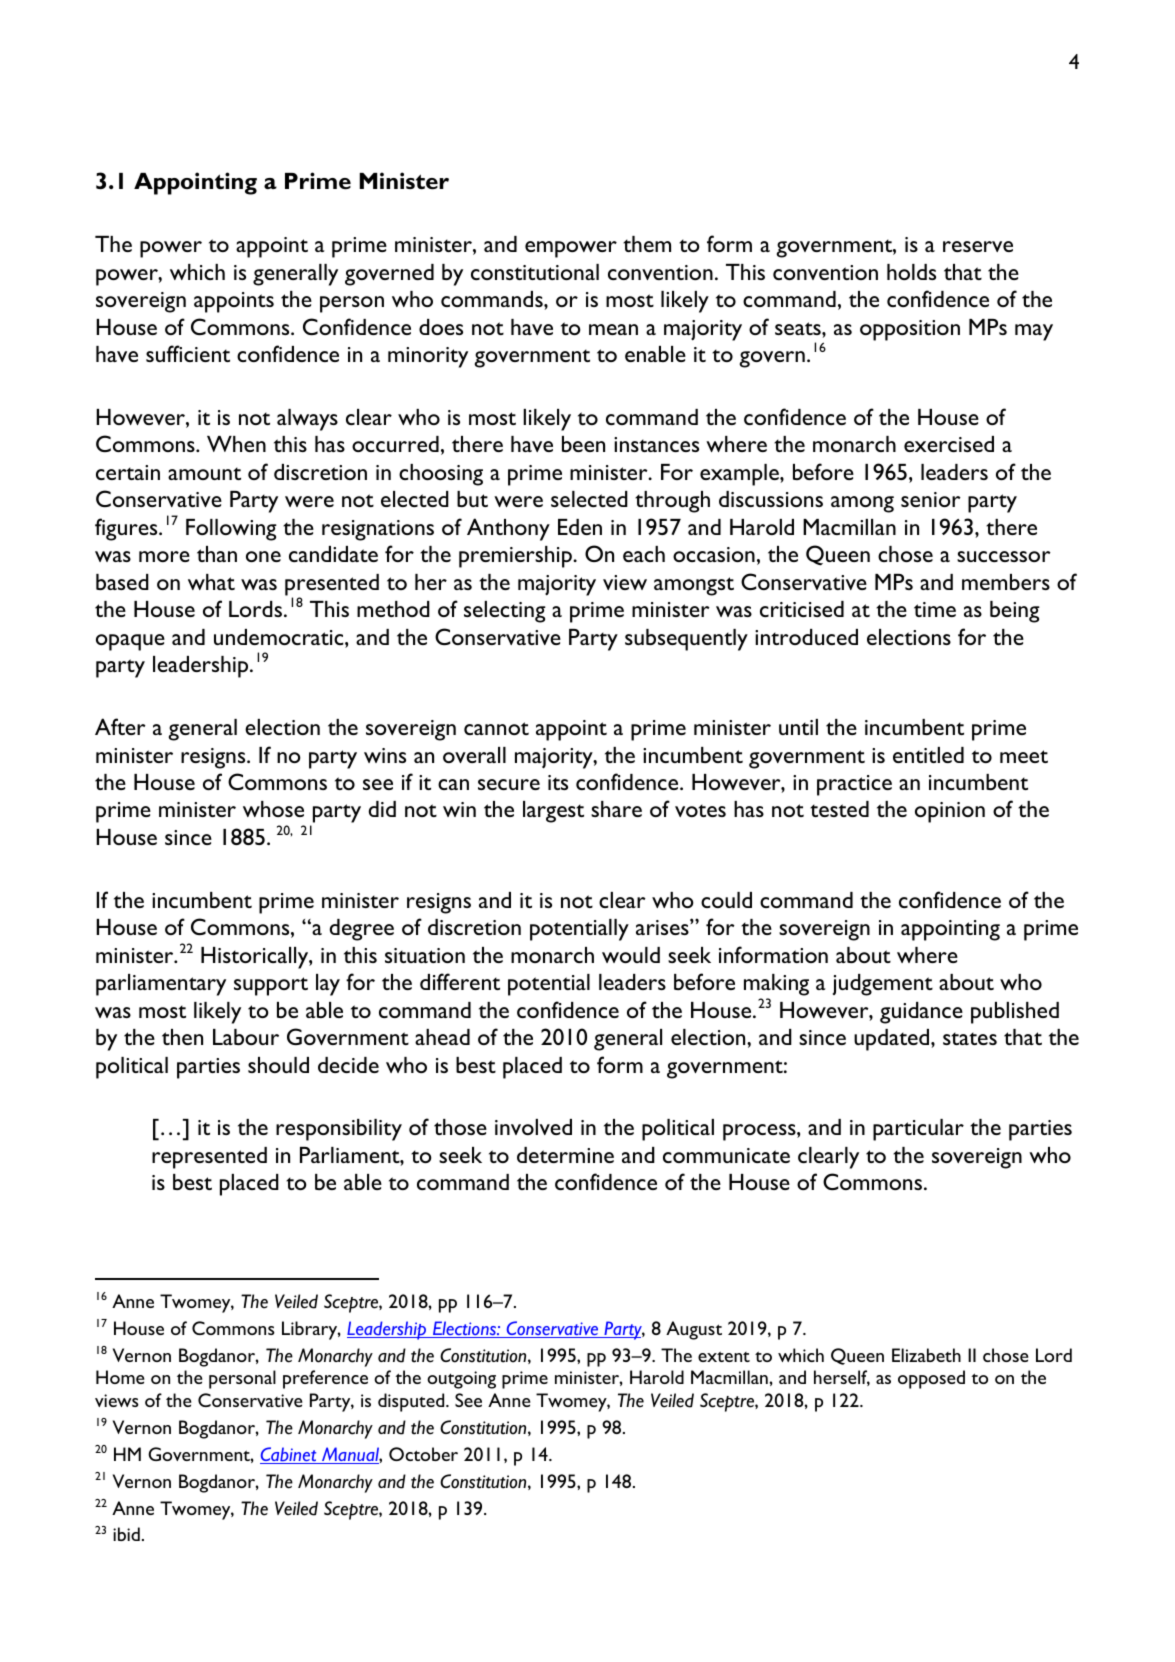  Describe the element at coordinates (613, 329) in the document. I see `mean` at that location.
